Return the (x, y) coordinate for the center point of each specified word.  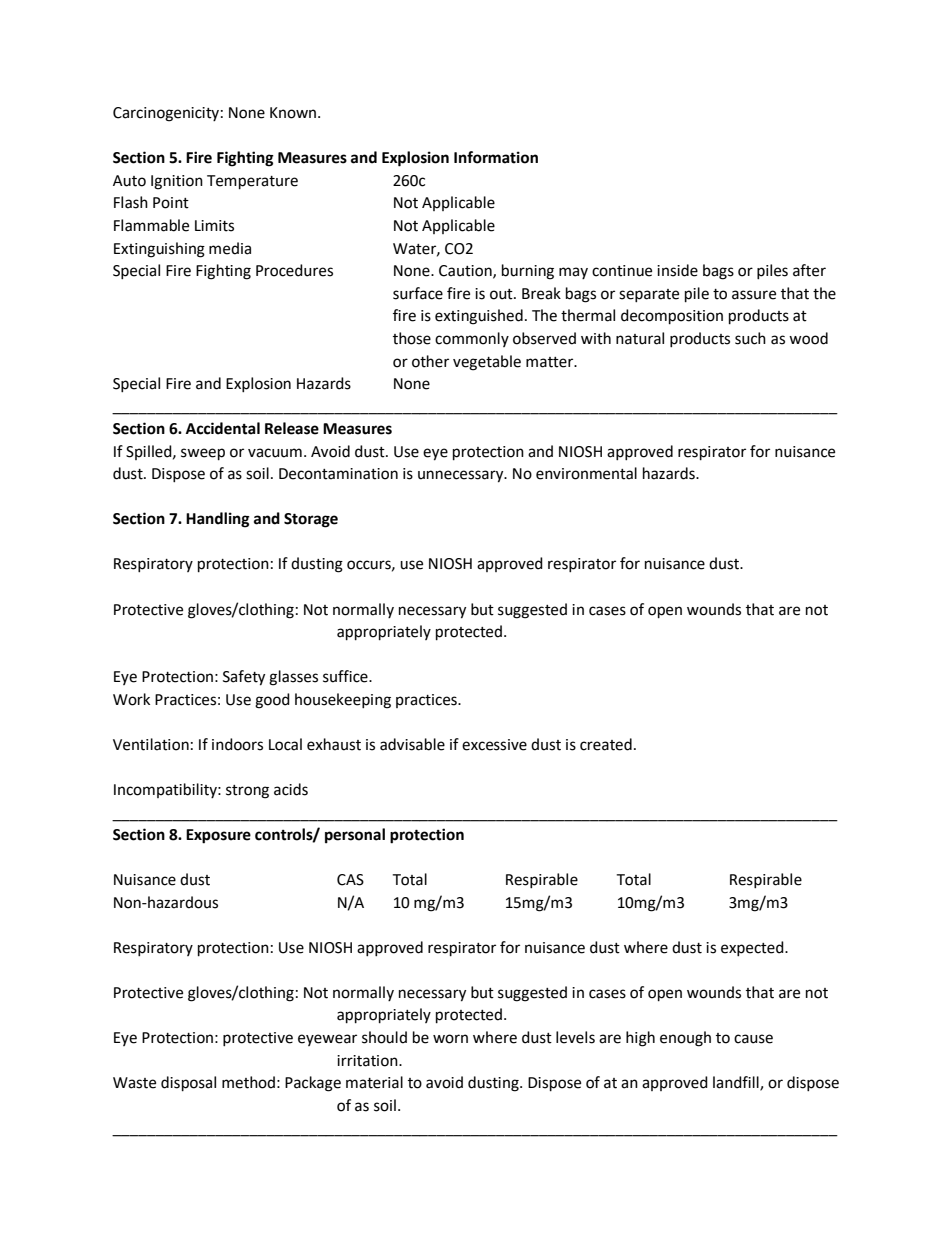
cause (753, 1039)
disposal (188, 1084)
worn (450, 1039)
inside (677, 270)
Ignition (177, 182)
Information (496, 157)
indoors (237, 744)
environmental (586, 473)
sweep (203, 454)
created (606, 744)
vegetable (487, 363)
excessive (494, 745)
